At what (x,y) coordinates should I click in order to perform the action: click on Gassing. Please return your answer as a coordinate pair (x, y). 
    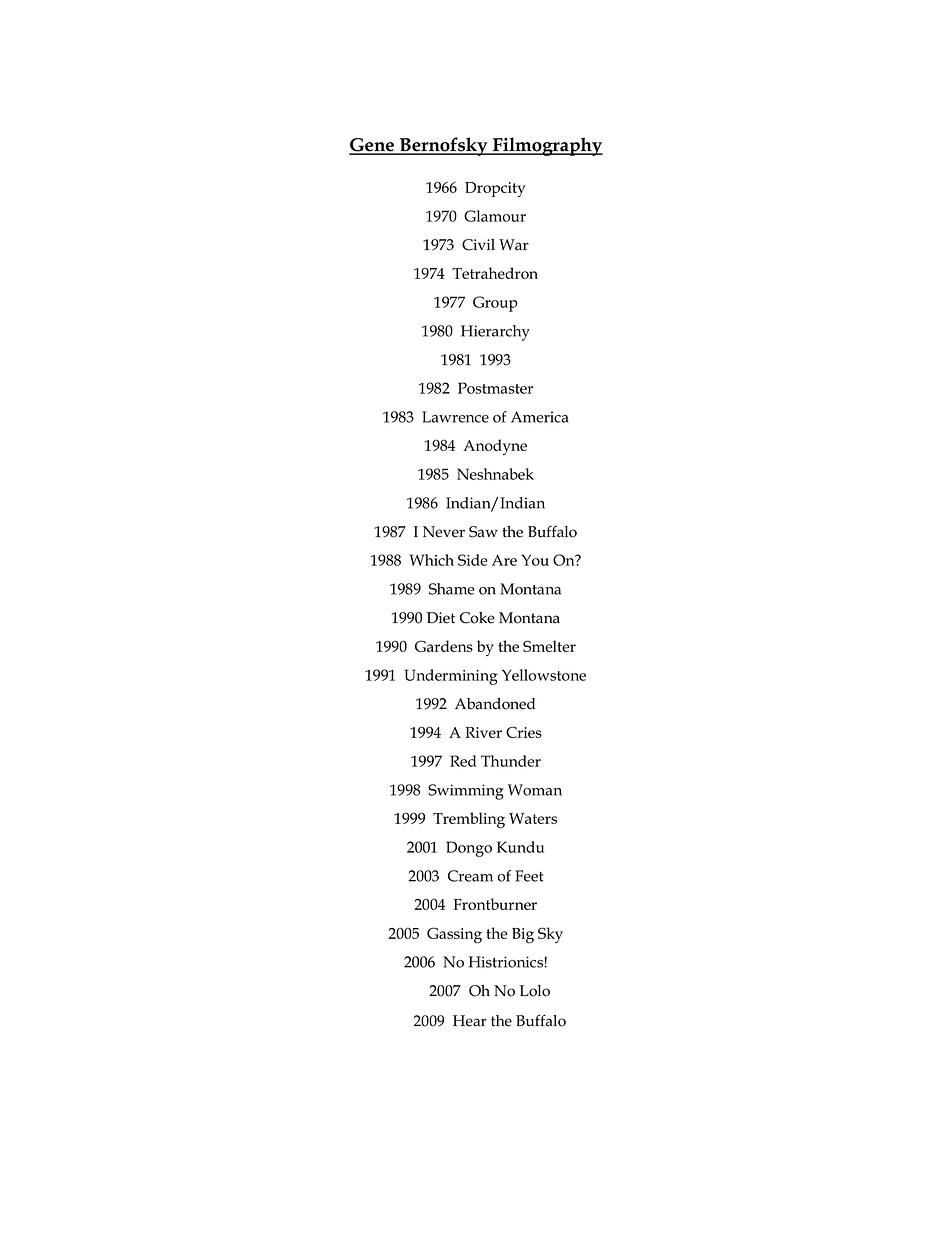
    Looking at the image, I should click on (454, 935).
